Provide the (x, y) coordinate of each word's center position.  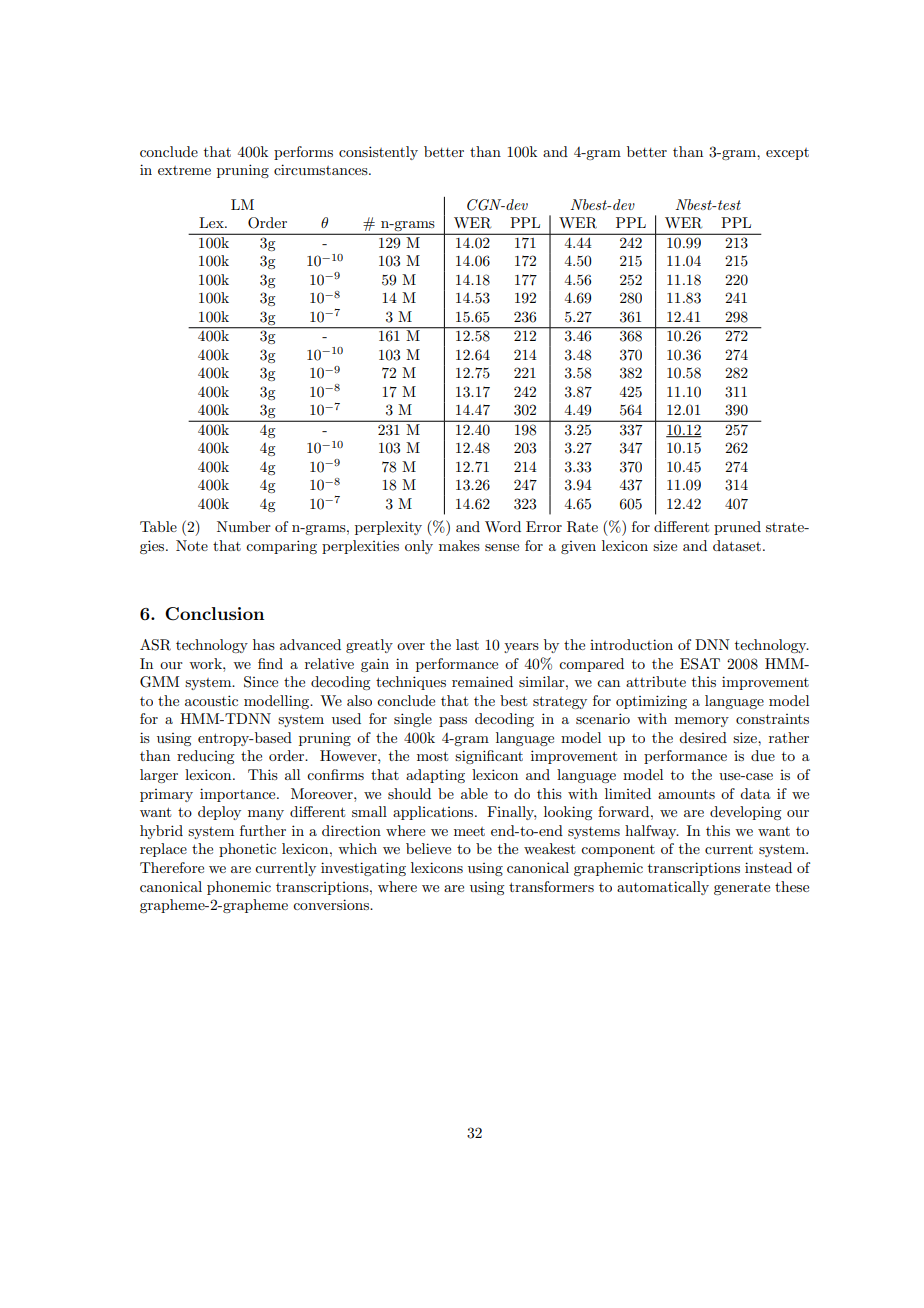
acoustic (211, 700)
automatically (663, 888)
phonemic (239, 888)
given (578, 547)
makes (459, 545)
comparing (281, 547)
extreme (184, 170)
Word (503, 526)
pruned (737, 528)
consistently (378, 153)
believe (428, 848)
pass (453, 722)
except (787, 154)
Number (244, 526)
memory (702, 722)
